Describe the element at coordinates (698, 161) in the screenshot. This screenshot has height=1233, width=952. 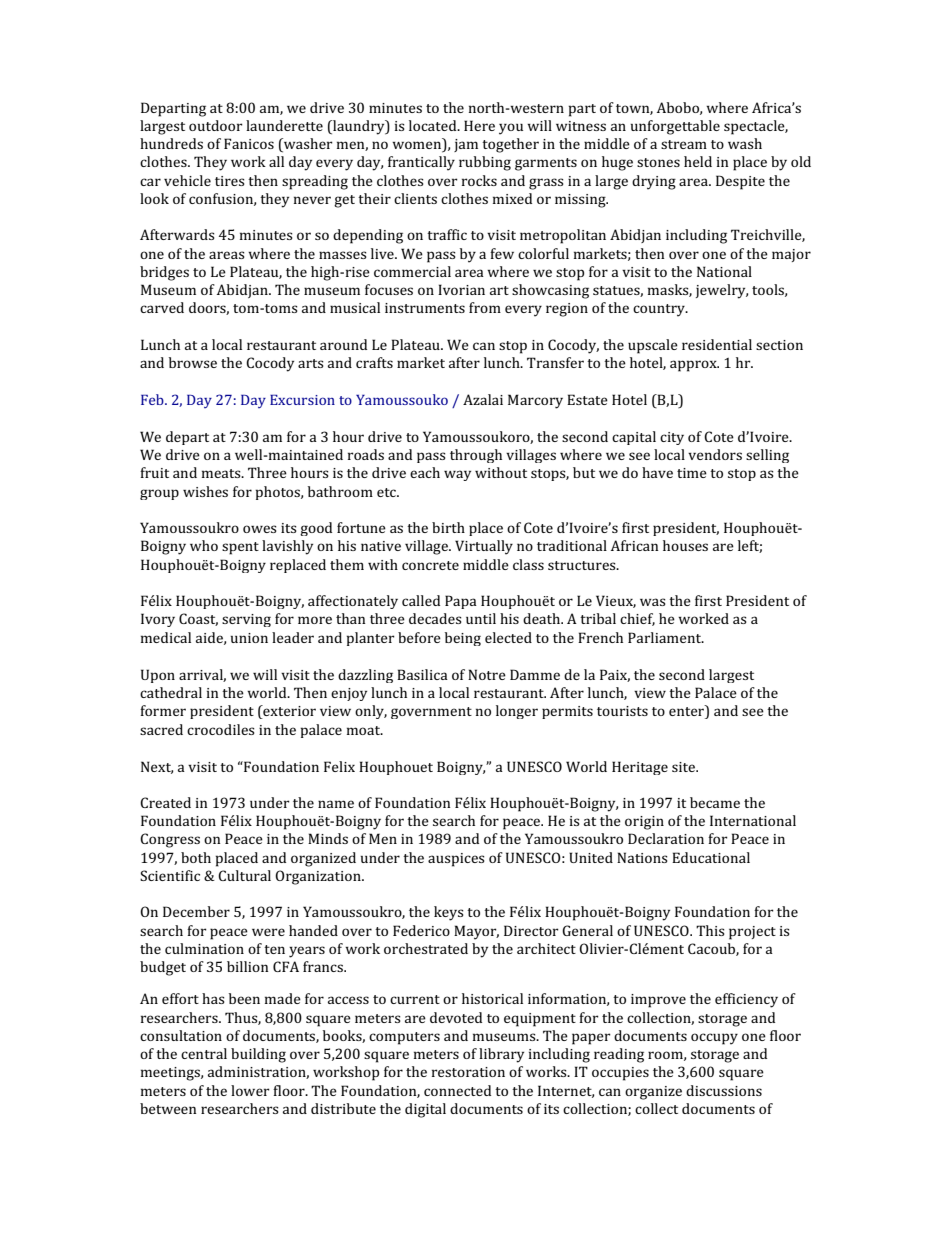
I see `held` at that location.
